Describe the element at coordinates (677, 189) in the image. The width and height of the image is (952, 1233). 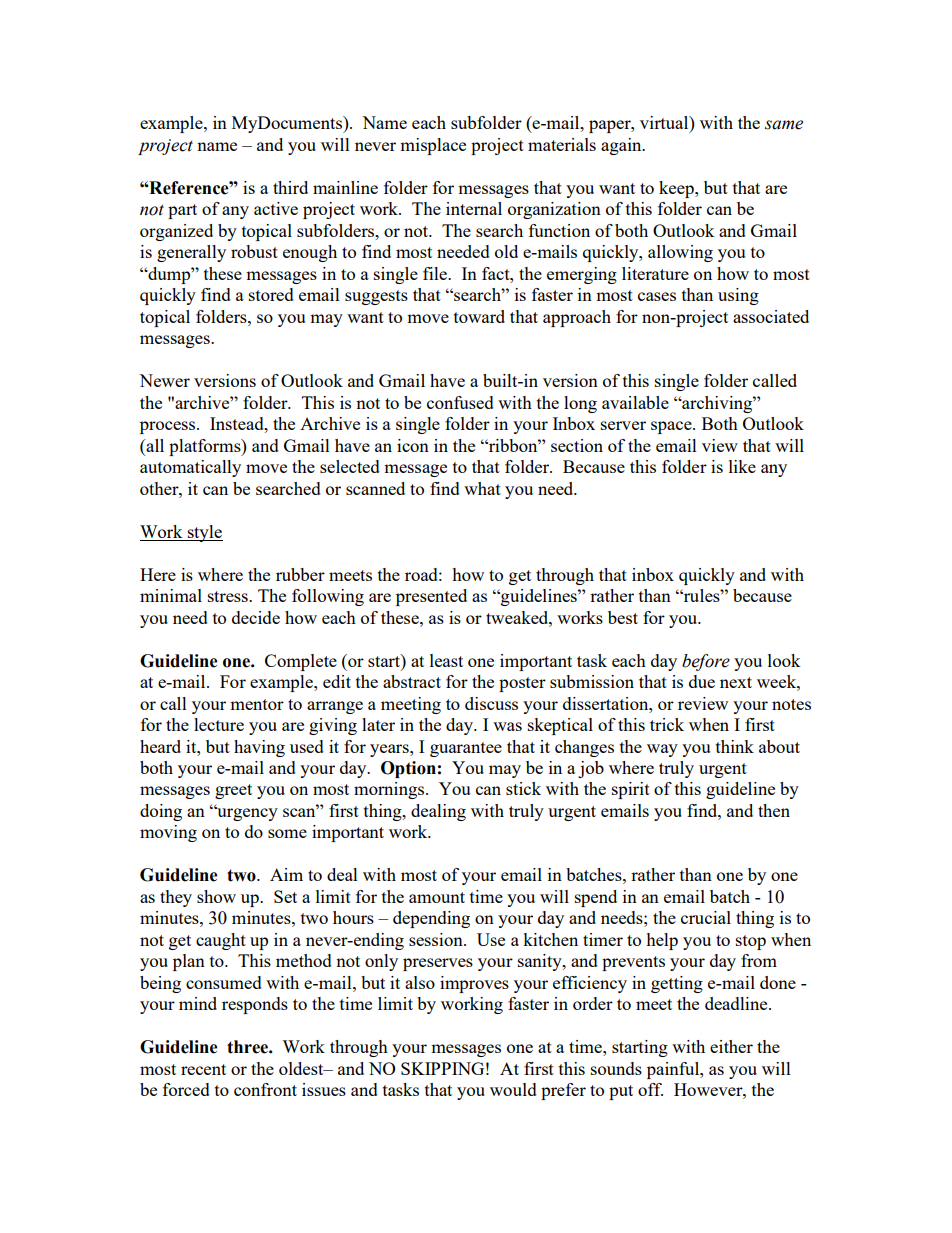
I see `keep` at that location.
